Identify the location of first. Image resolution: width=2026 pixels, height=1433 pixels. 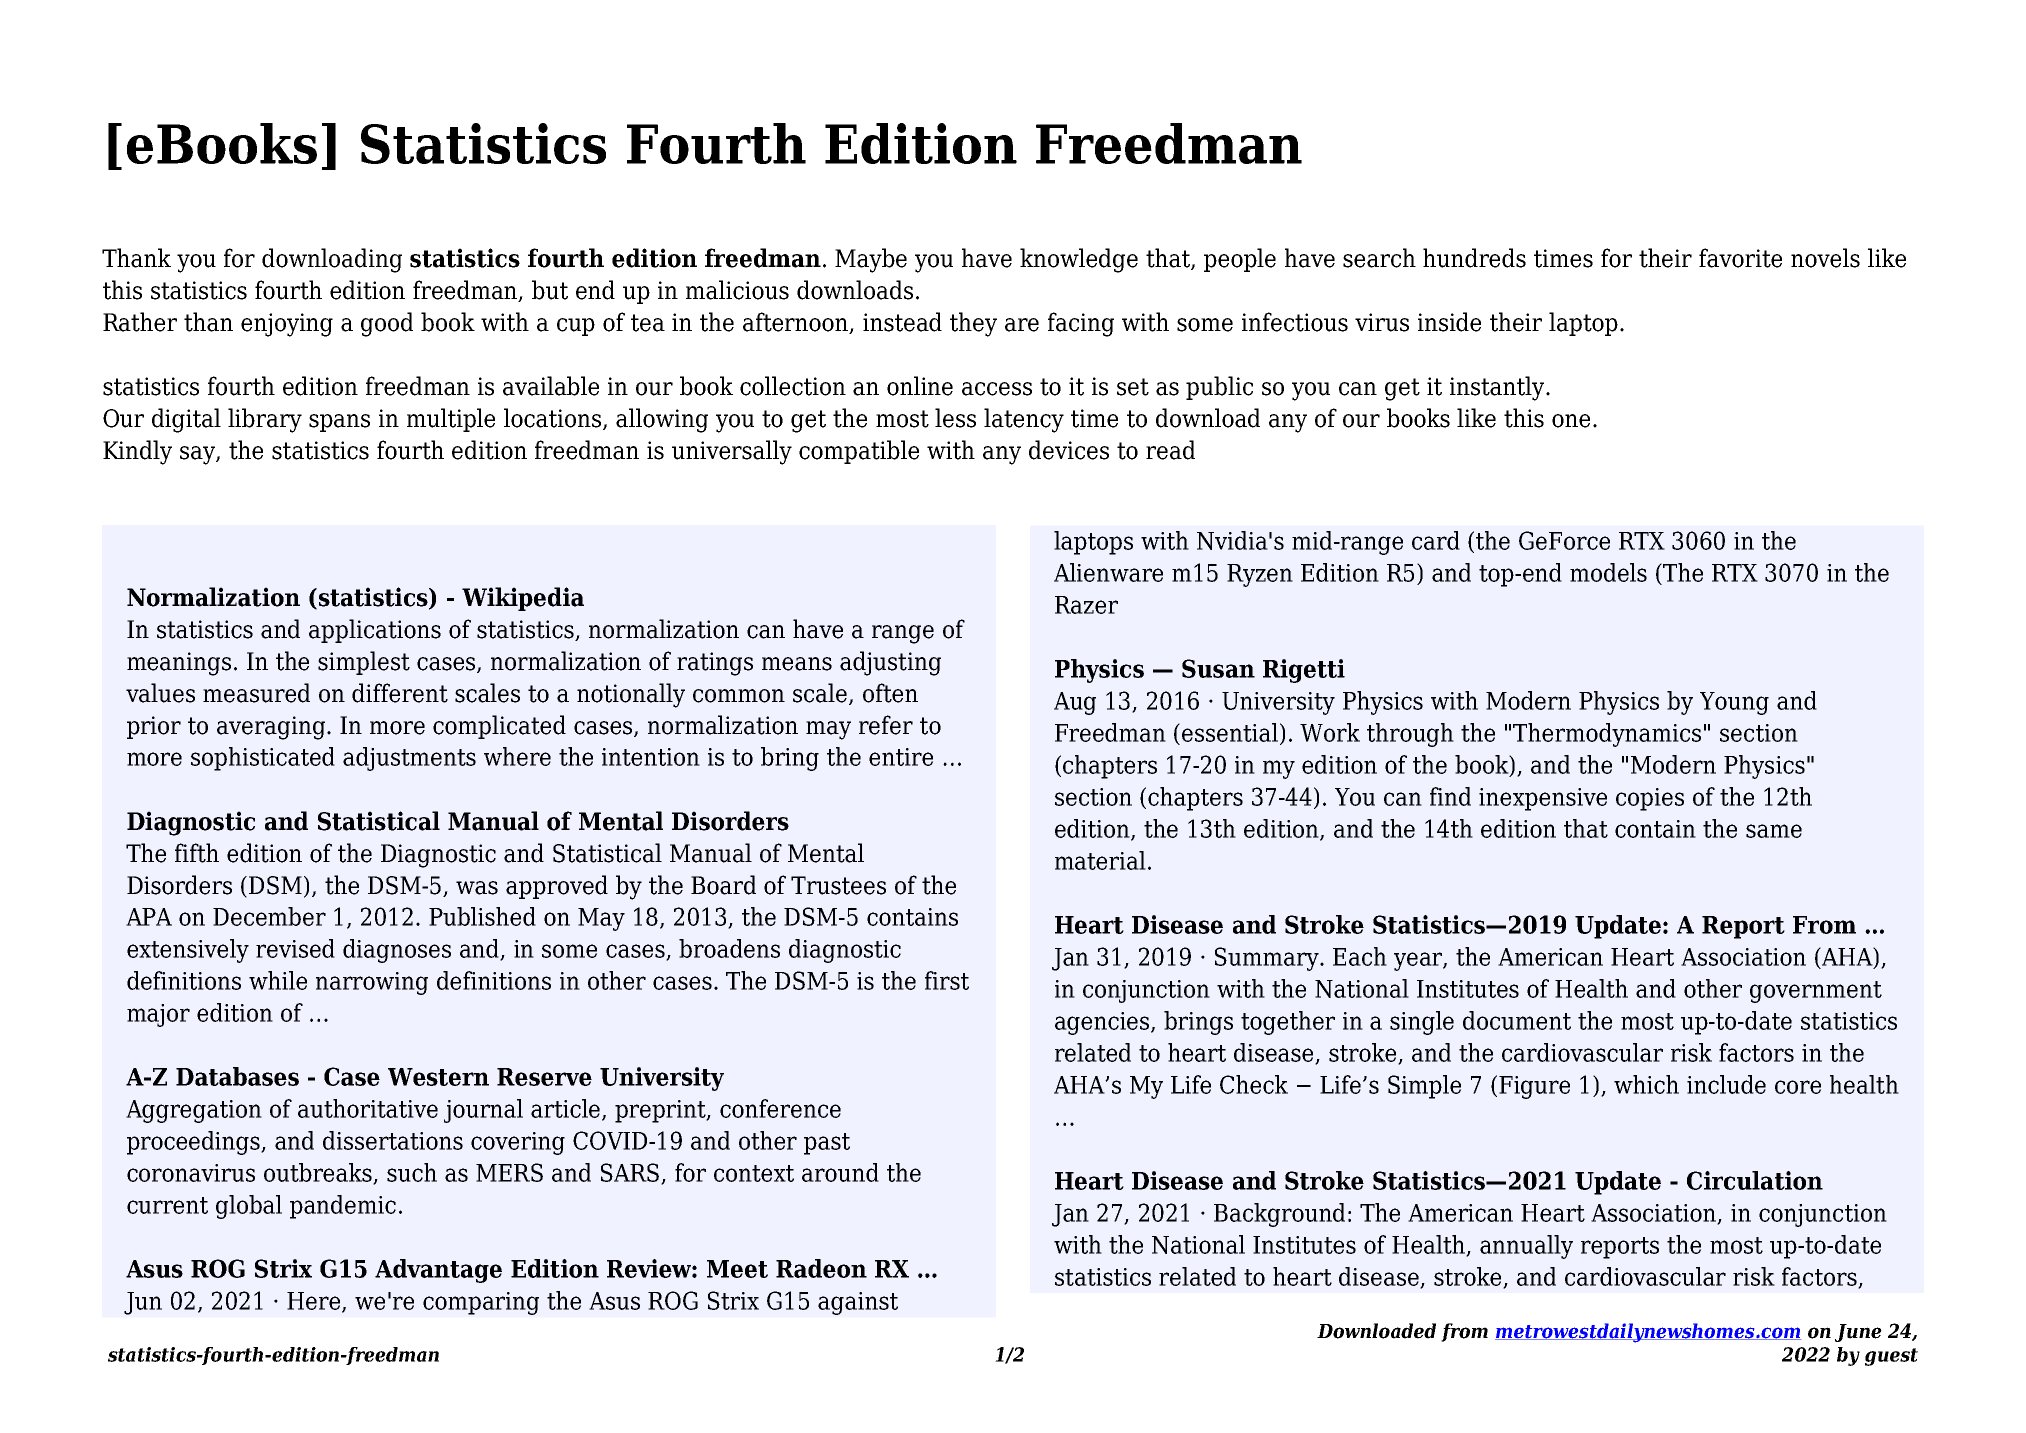
(947, 980).
